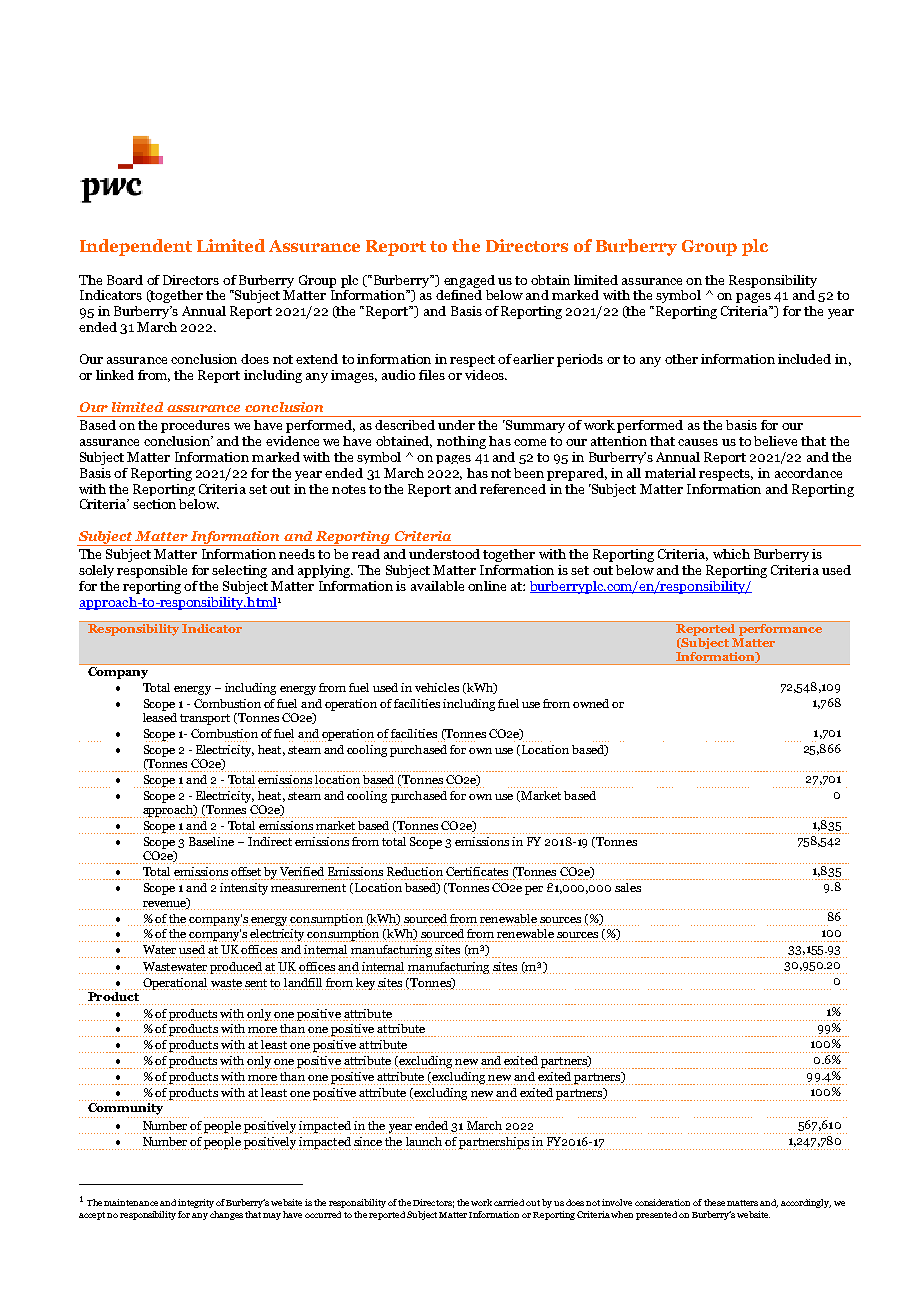  Describe the element at coordinates (424, 1141) in the screenshot. I see `launch` at that location.
